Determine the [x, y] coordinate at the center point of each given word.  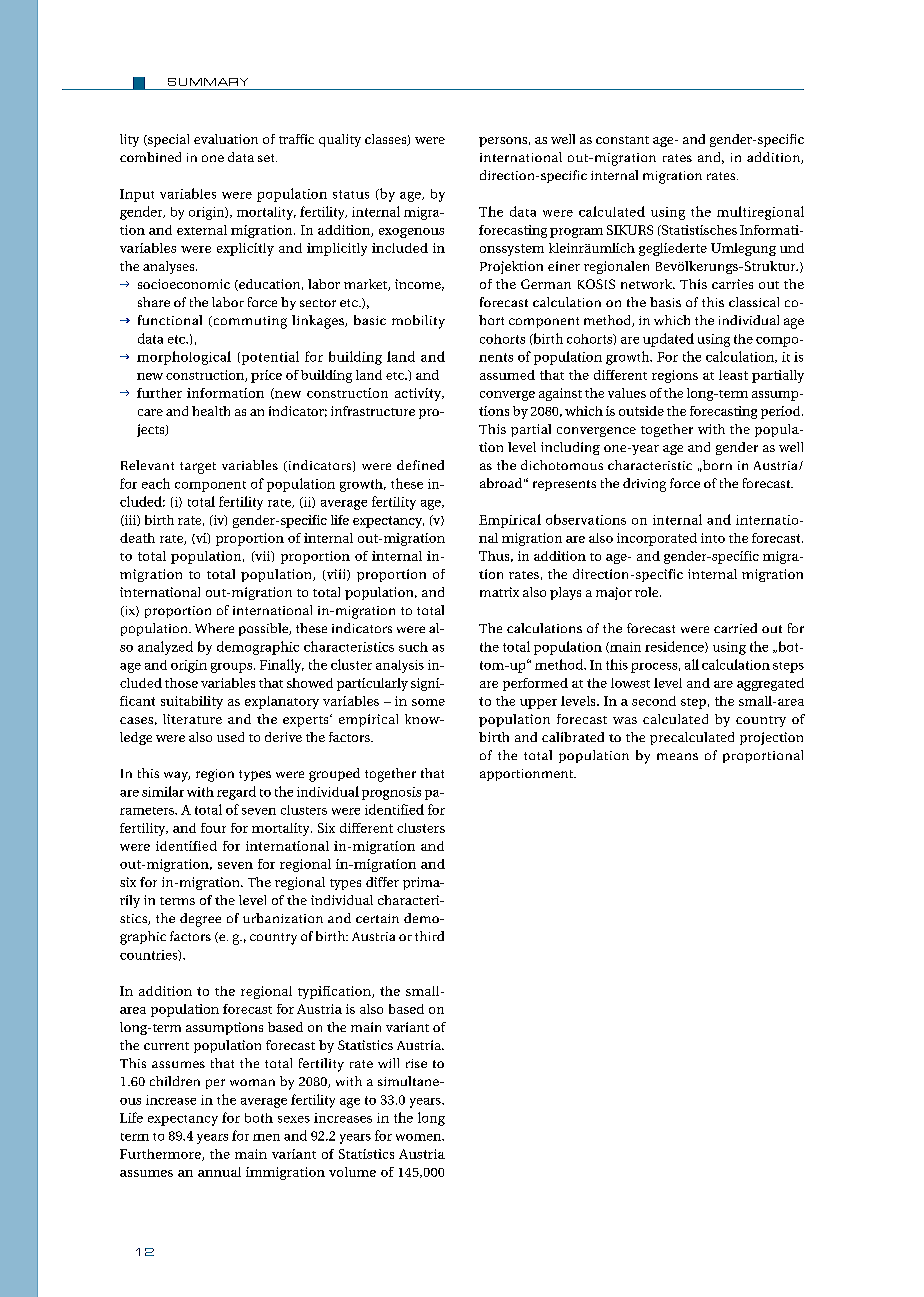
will [388, 1063]
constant [622, 140]
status [351, 194]
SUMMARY [208, 82]
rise [416, 1063]
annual [219, 1172]
